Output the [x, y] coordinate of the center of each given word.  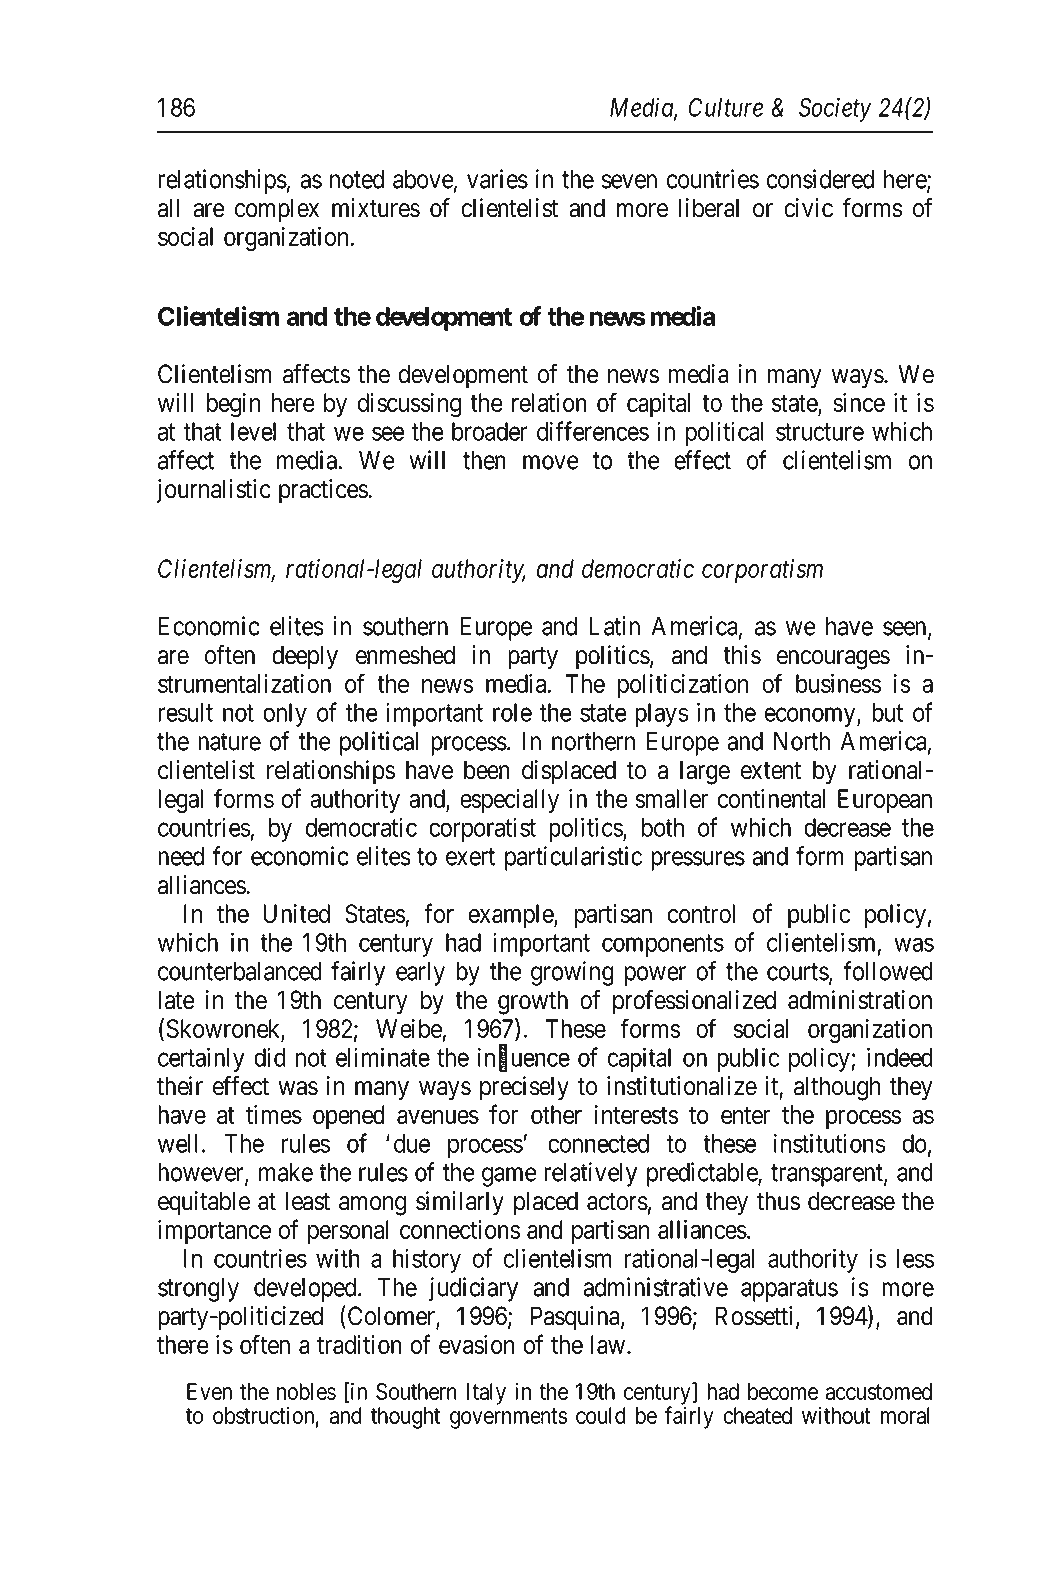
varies [497, 179]
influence [524, 1058]
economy [811, 717]
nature [229, 742]
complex [277, 210]
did [270, 1057]
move [551, 462]
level [253, 431]
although [837, 1088]
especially [509, 801]
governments [509, 1418]
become [783, 1391]
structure [820, 432]
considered [820, 179]
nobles [306, 1391]
